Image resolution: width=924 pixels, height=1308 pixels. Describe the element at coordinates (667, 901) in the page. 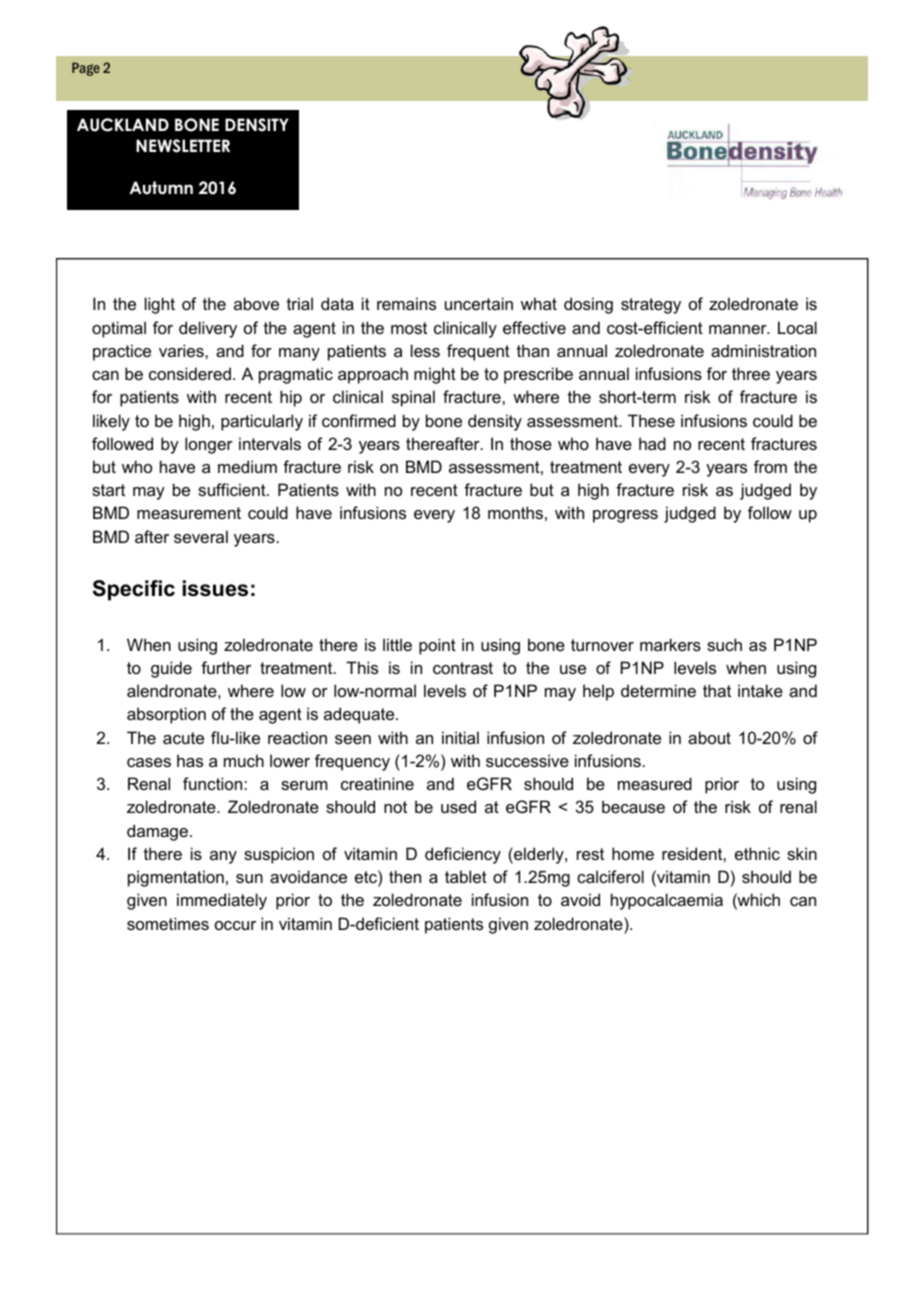

I see `hypocalcaemia` at that location.
